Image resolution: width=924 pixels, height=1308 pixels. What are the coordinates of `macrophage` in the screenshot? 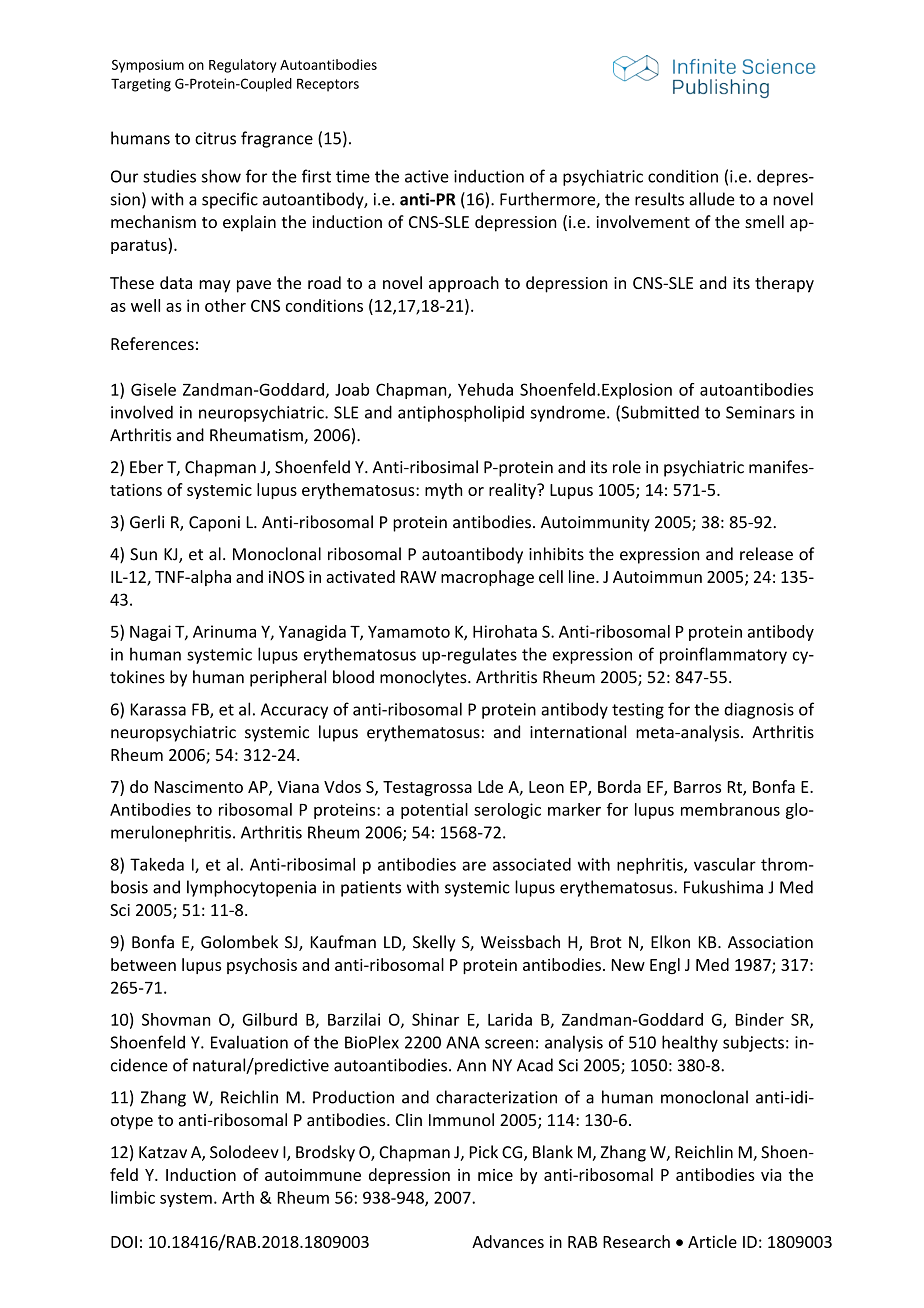 It's located at (487, 578).
